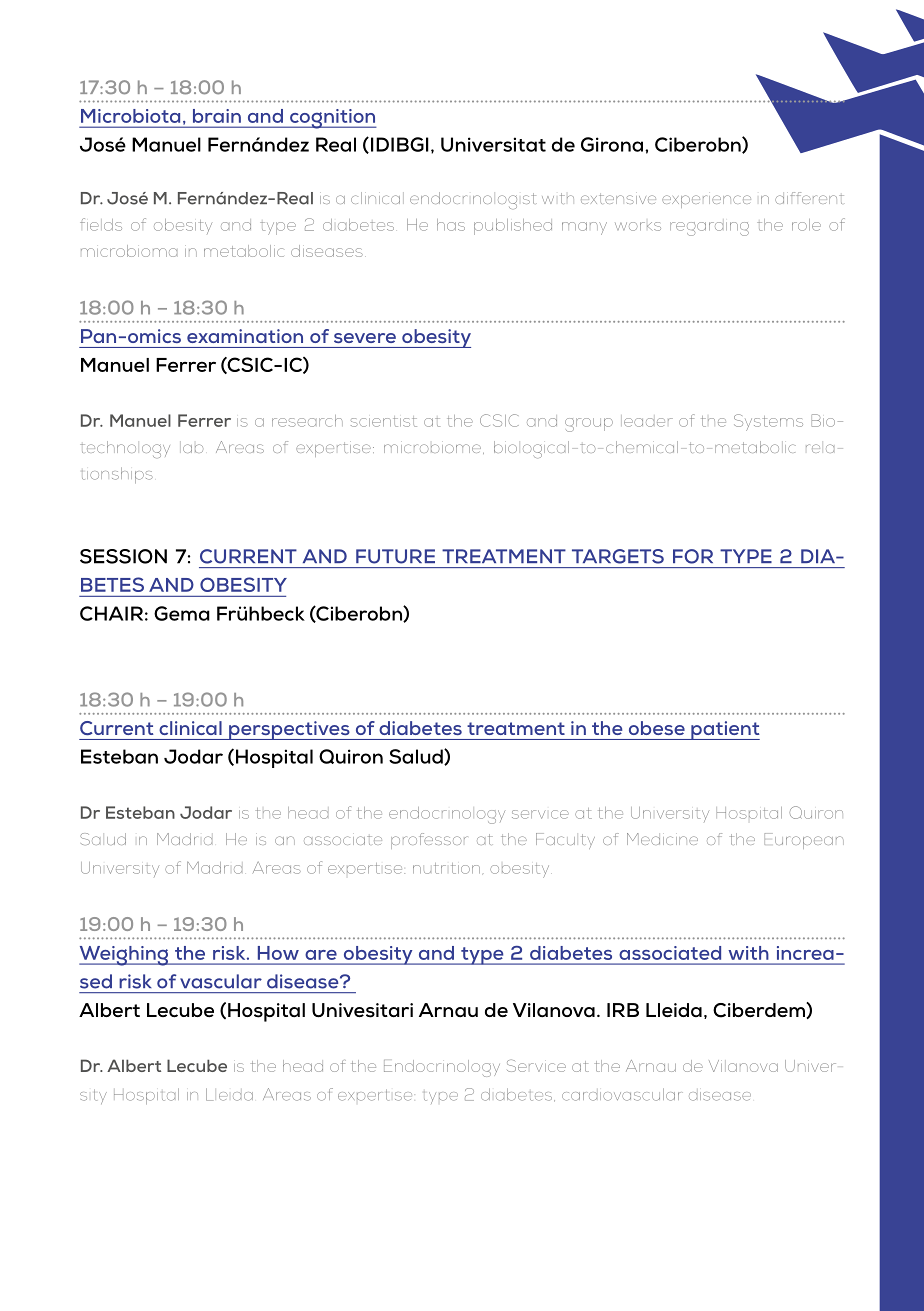 This screenshot has height=1311, width=924. I want to click on Medicine, so click(662, 839).
